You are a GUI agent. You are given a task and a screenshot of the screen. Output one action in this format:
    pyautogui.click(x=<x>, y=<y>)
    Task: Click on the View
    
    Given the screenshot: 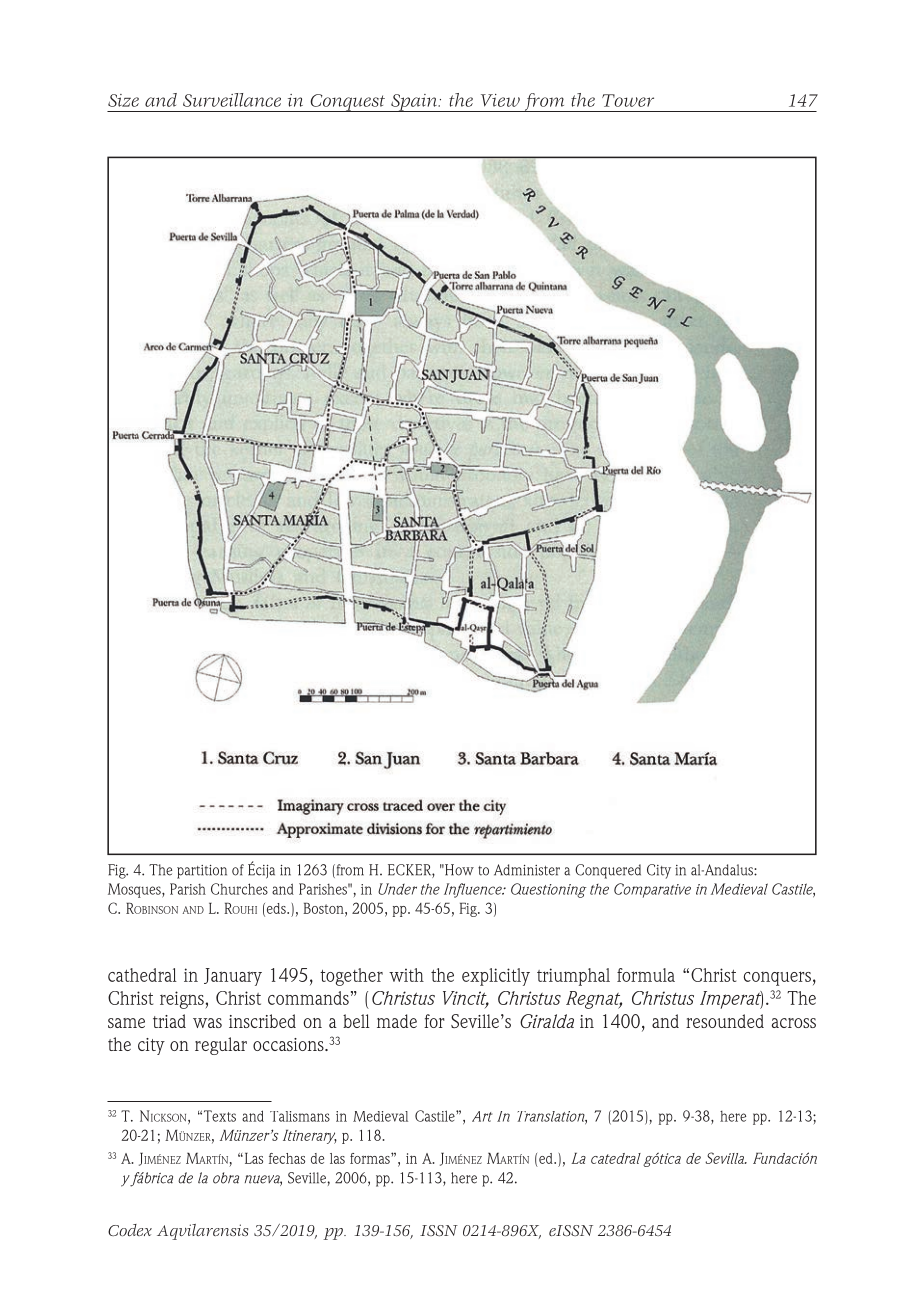 What is the action you would take?
    pyautogui.click(x=500, y=100)
